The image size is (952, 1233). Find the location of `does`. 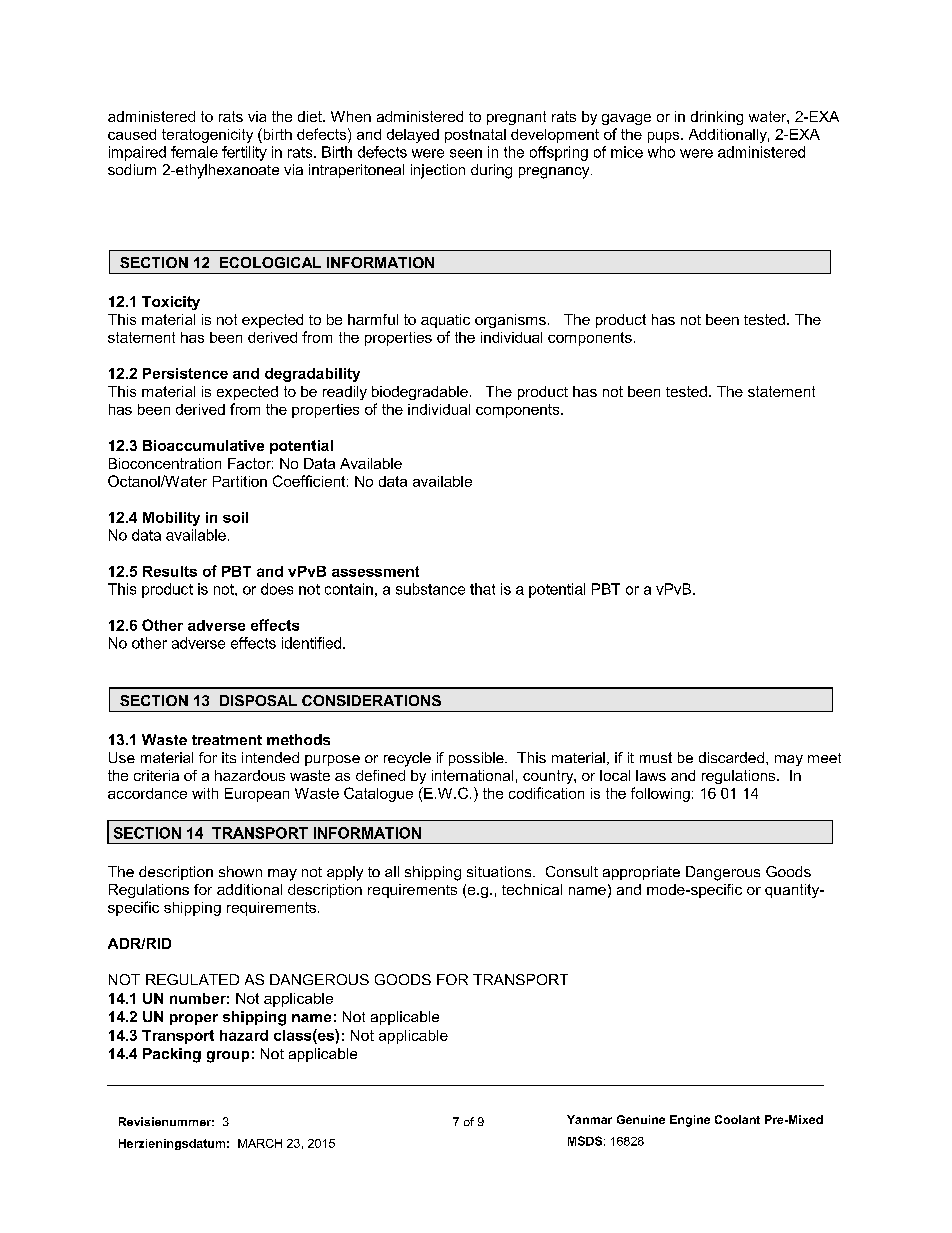

does is located at coordinates (277, 589).
